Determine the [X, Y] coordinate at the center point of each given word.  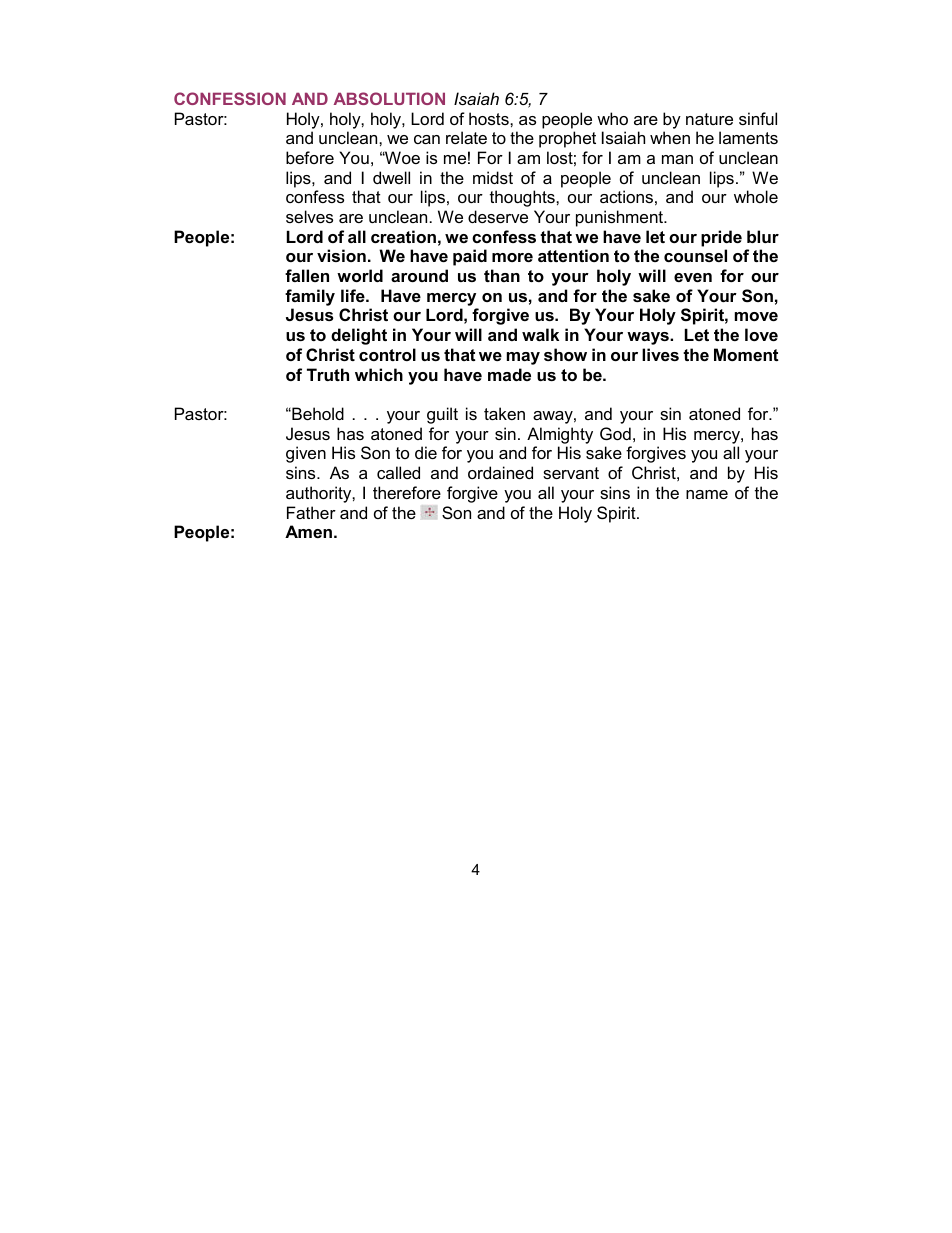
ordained [500, 472]
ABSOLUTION [389, 98]
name [707, 494]
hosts [490, 118]
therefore [407, 492]
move [756, 316]
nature [709, 119]
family [310, 297]
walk [540, 334]
